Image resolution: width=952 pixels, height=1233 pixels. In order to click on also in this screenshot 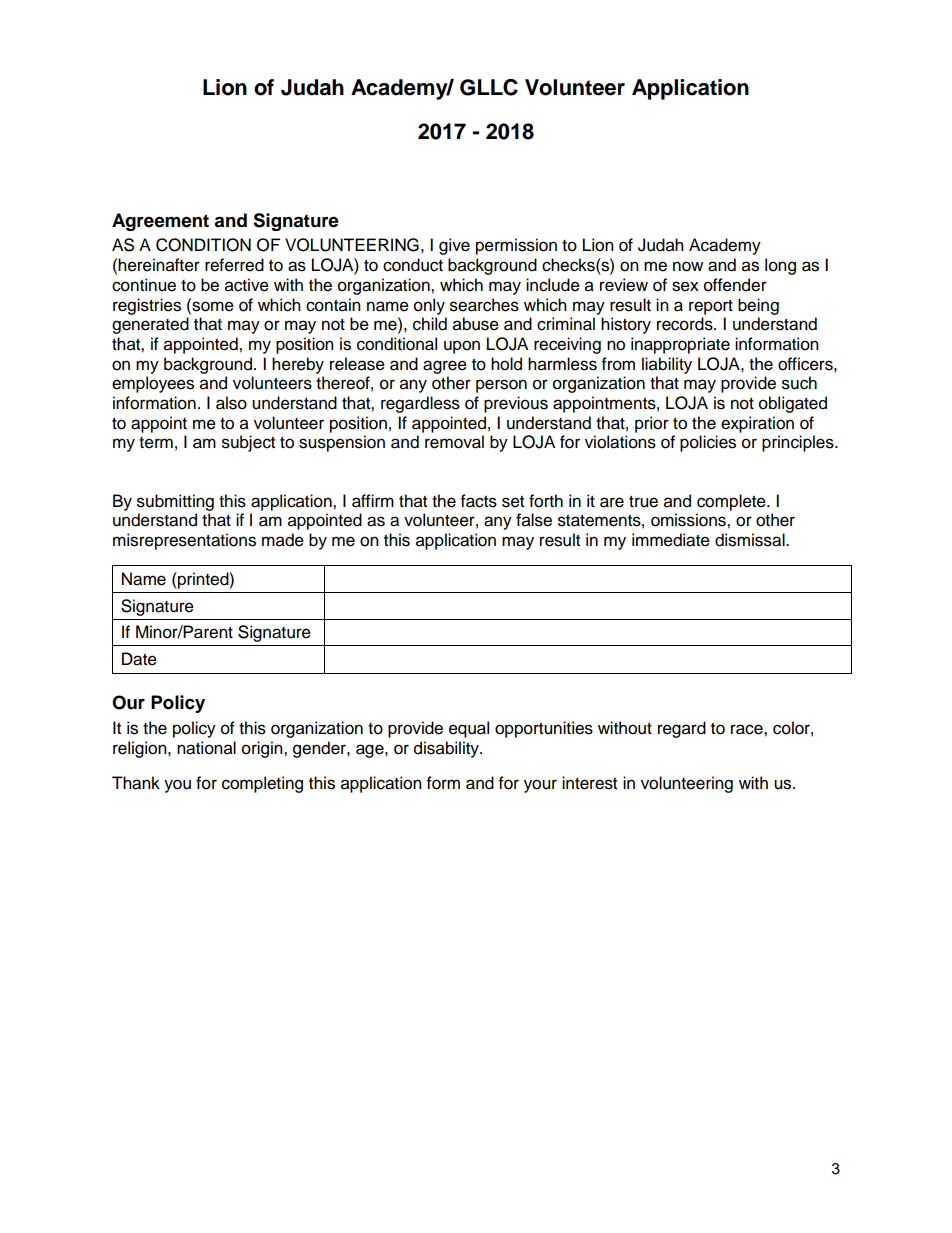, I will do `click(231, 403)`.
